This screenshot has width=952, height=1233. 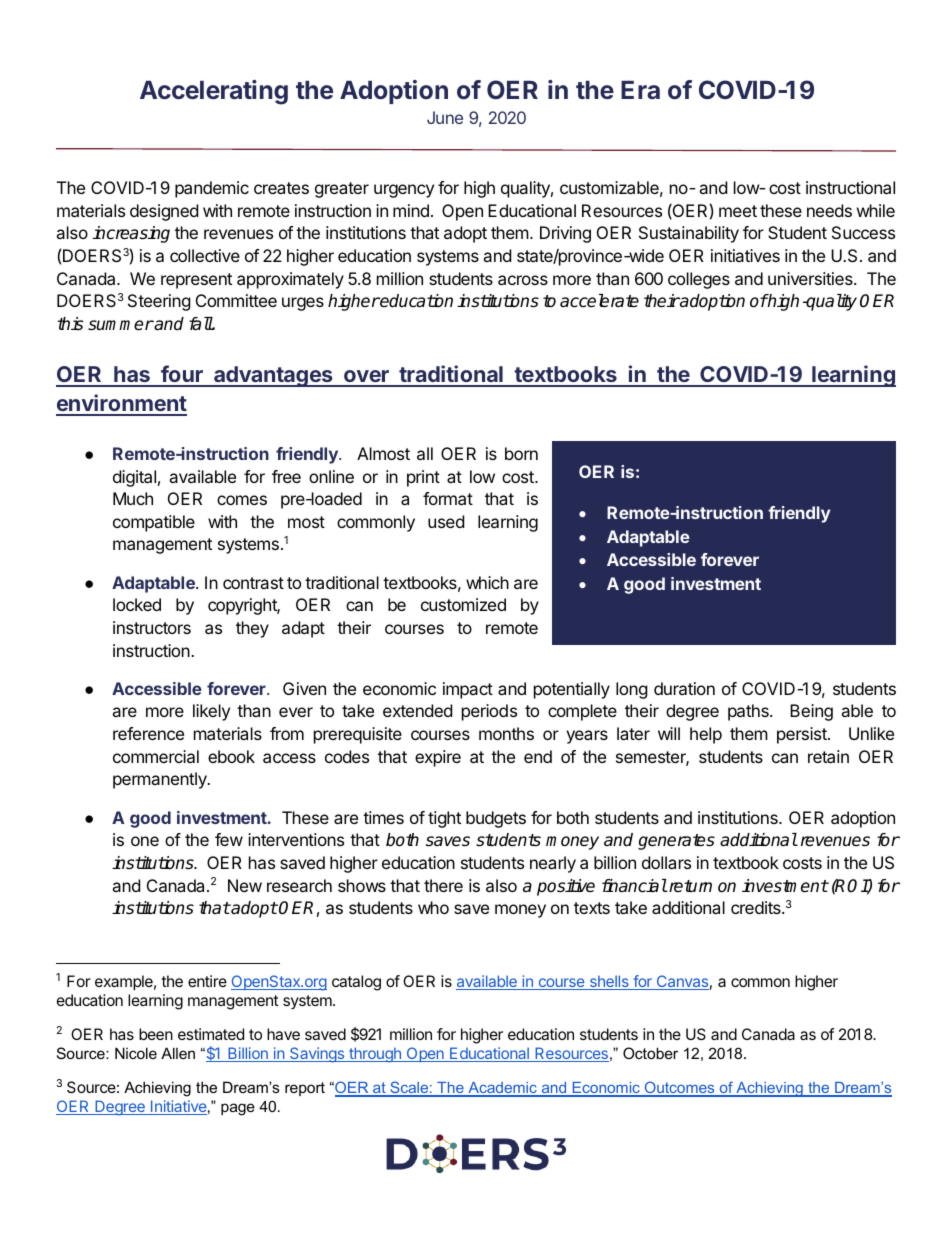 I want to click on across, so click(x=523, y=280).
